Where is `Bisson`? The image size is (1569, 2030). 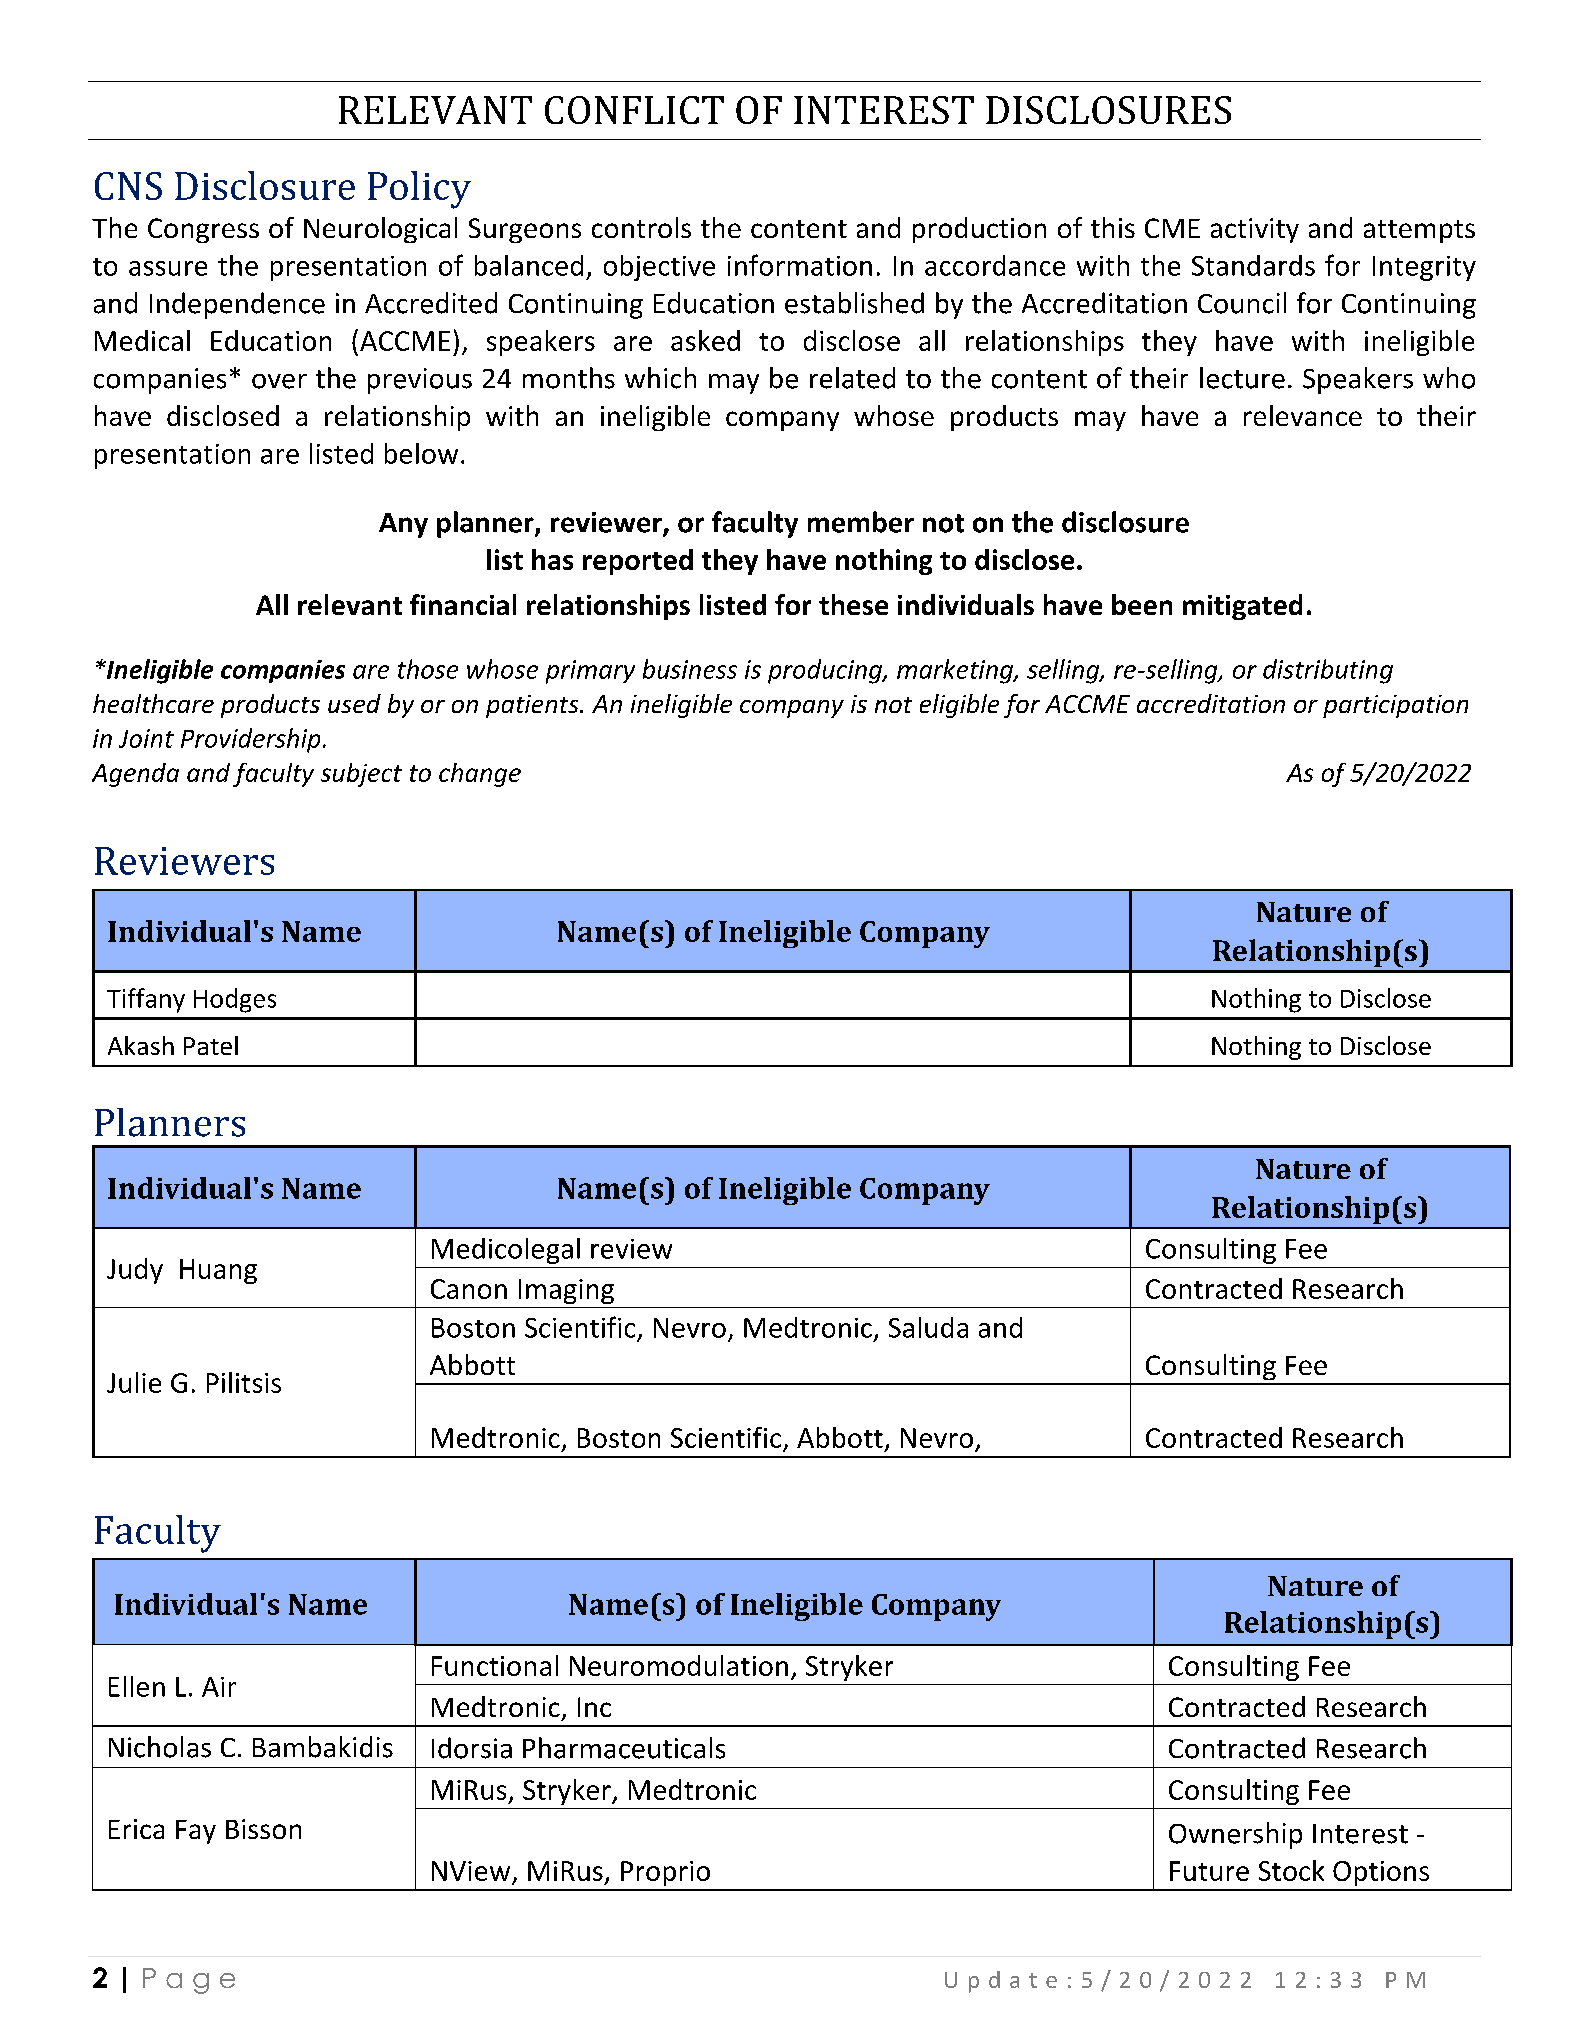
Bisson is located at coordinates (263, 1829).
